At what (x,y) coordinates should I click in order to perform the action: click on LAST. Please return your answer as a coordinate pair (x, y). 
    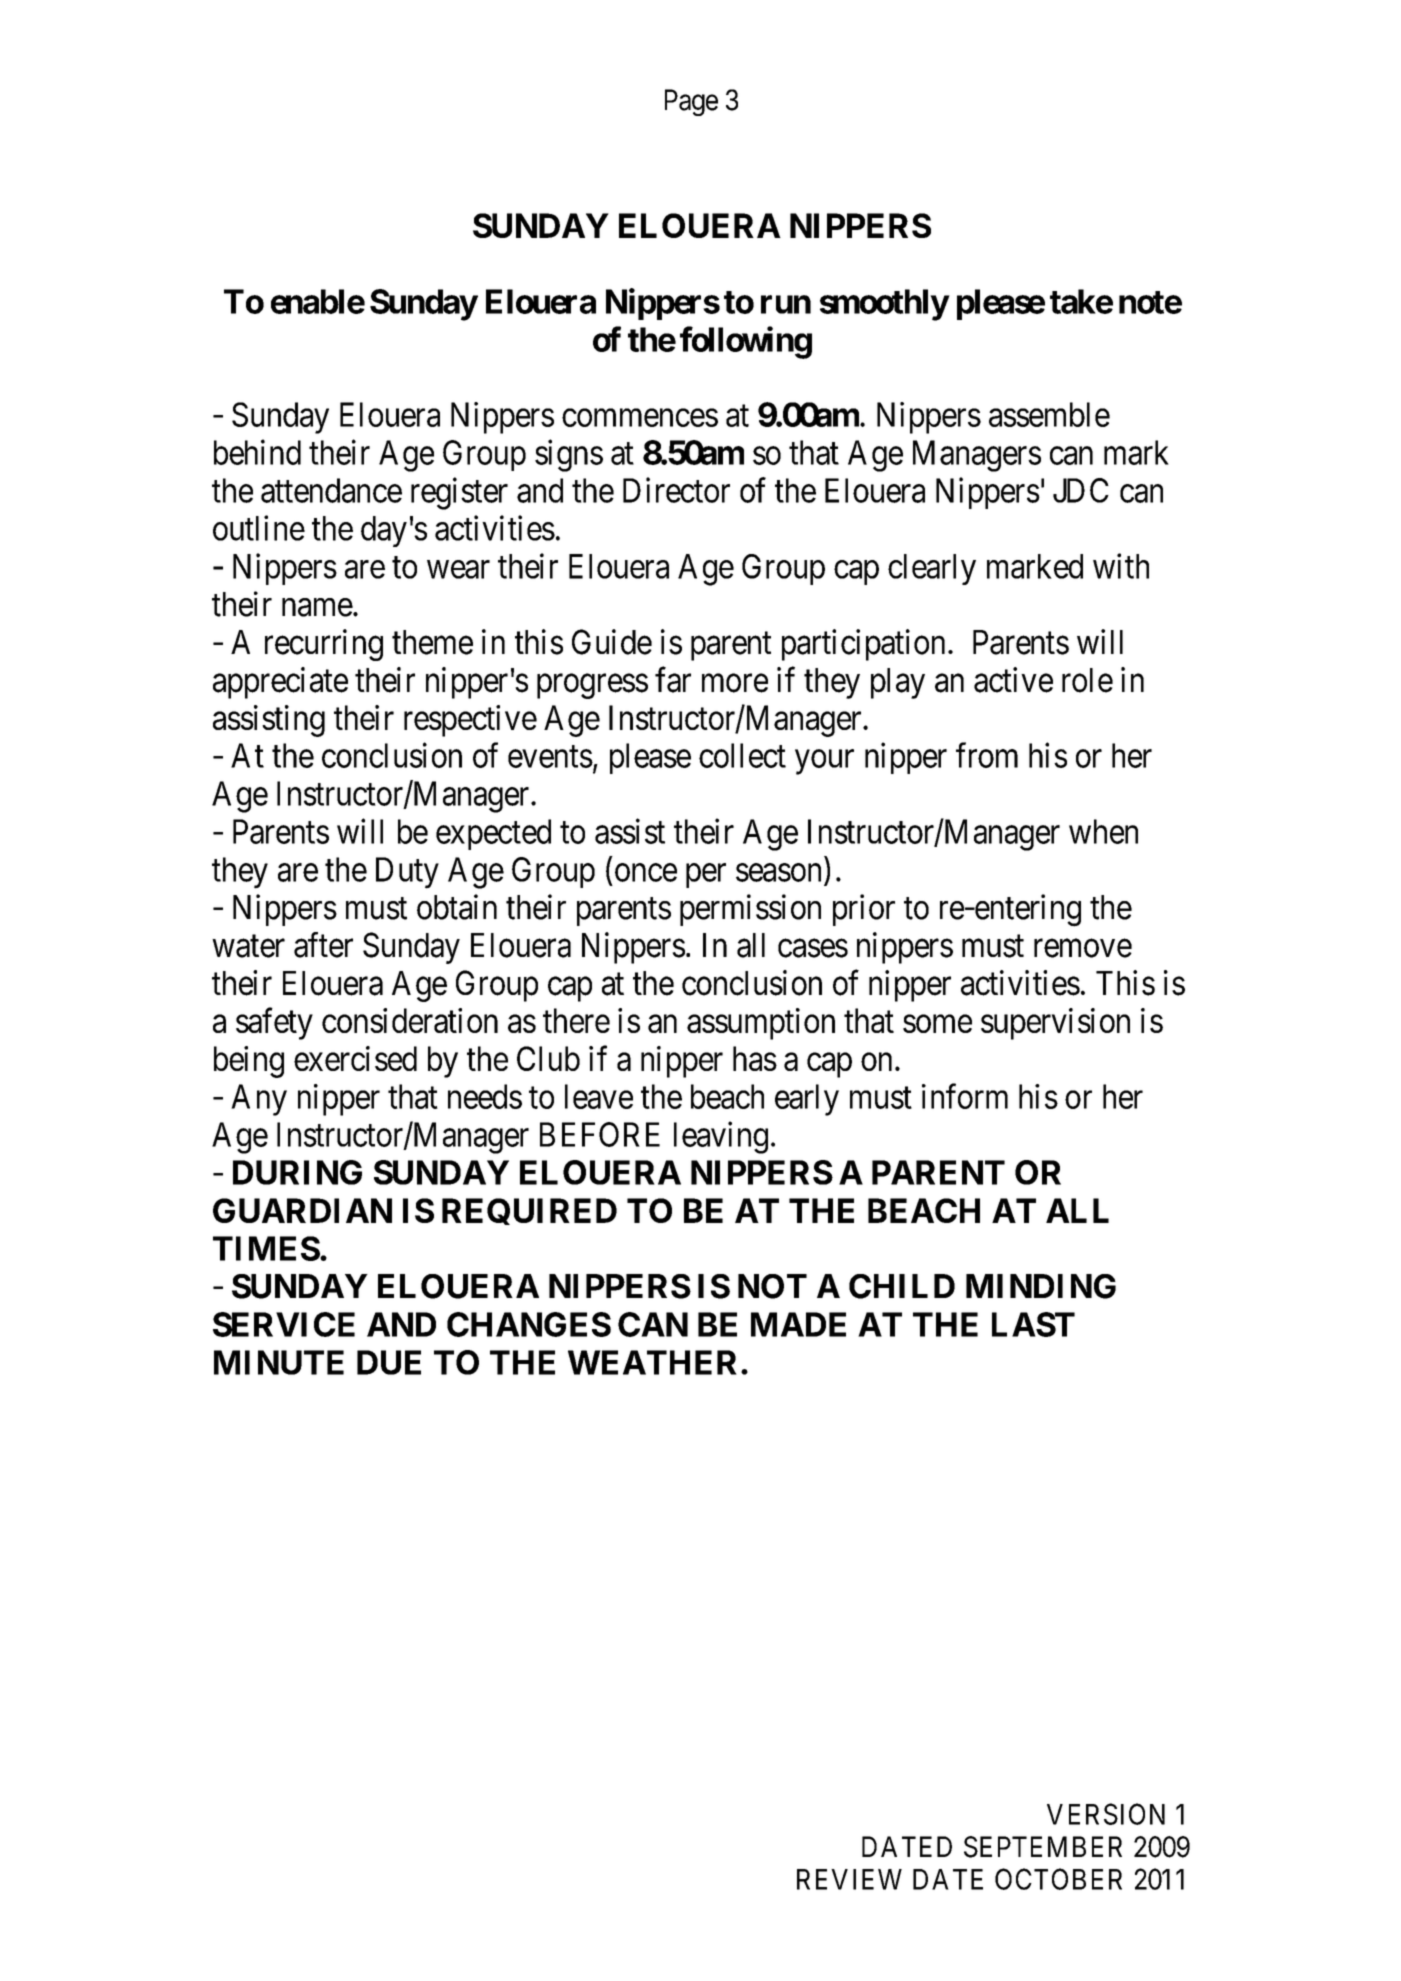
    Looking at the image, I should click on (1033, 1324).
